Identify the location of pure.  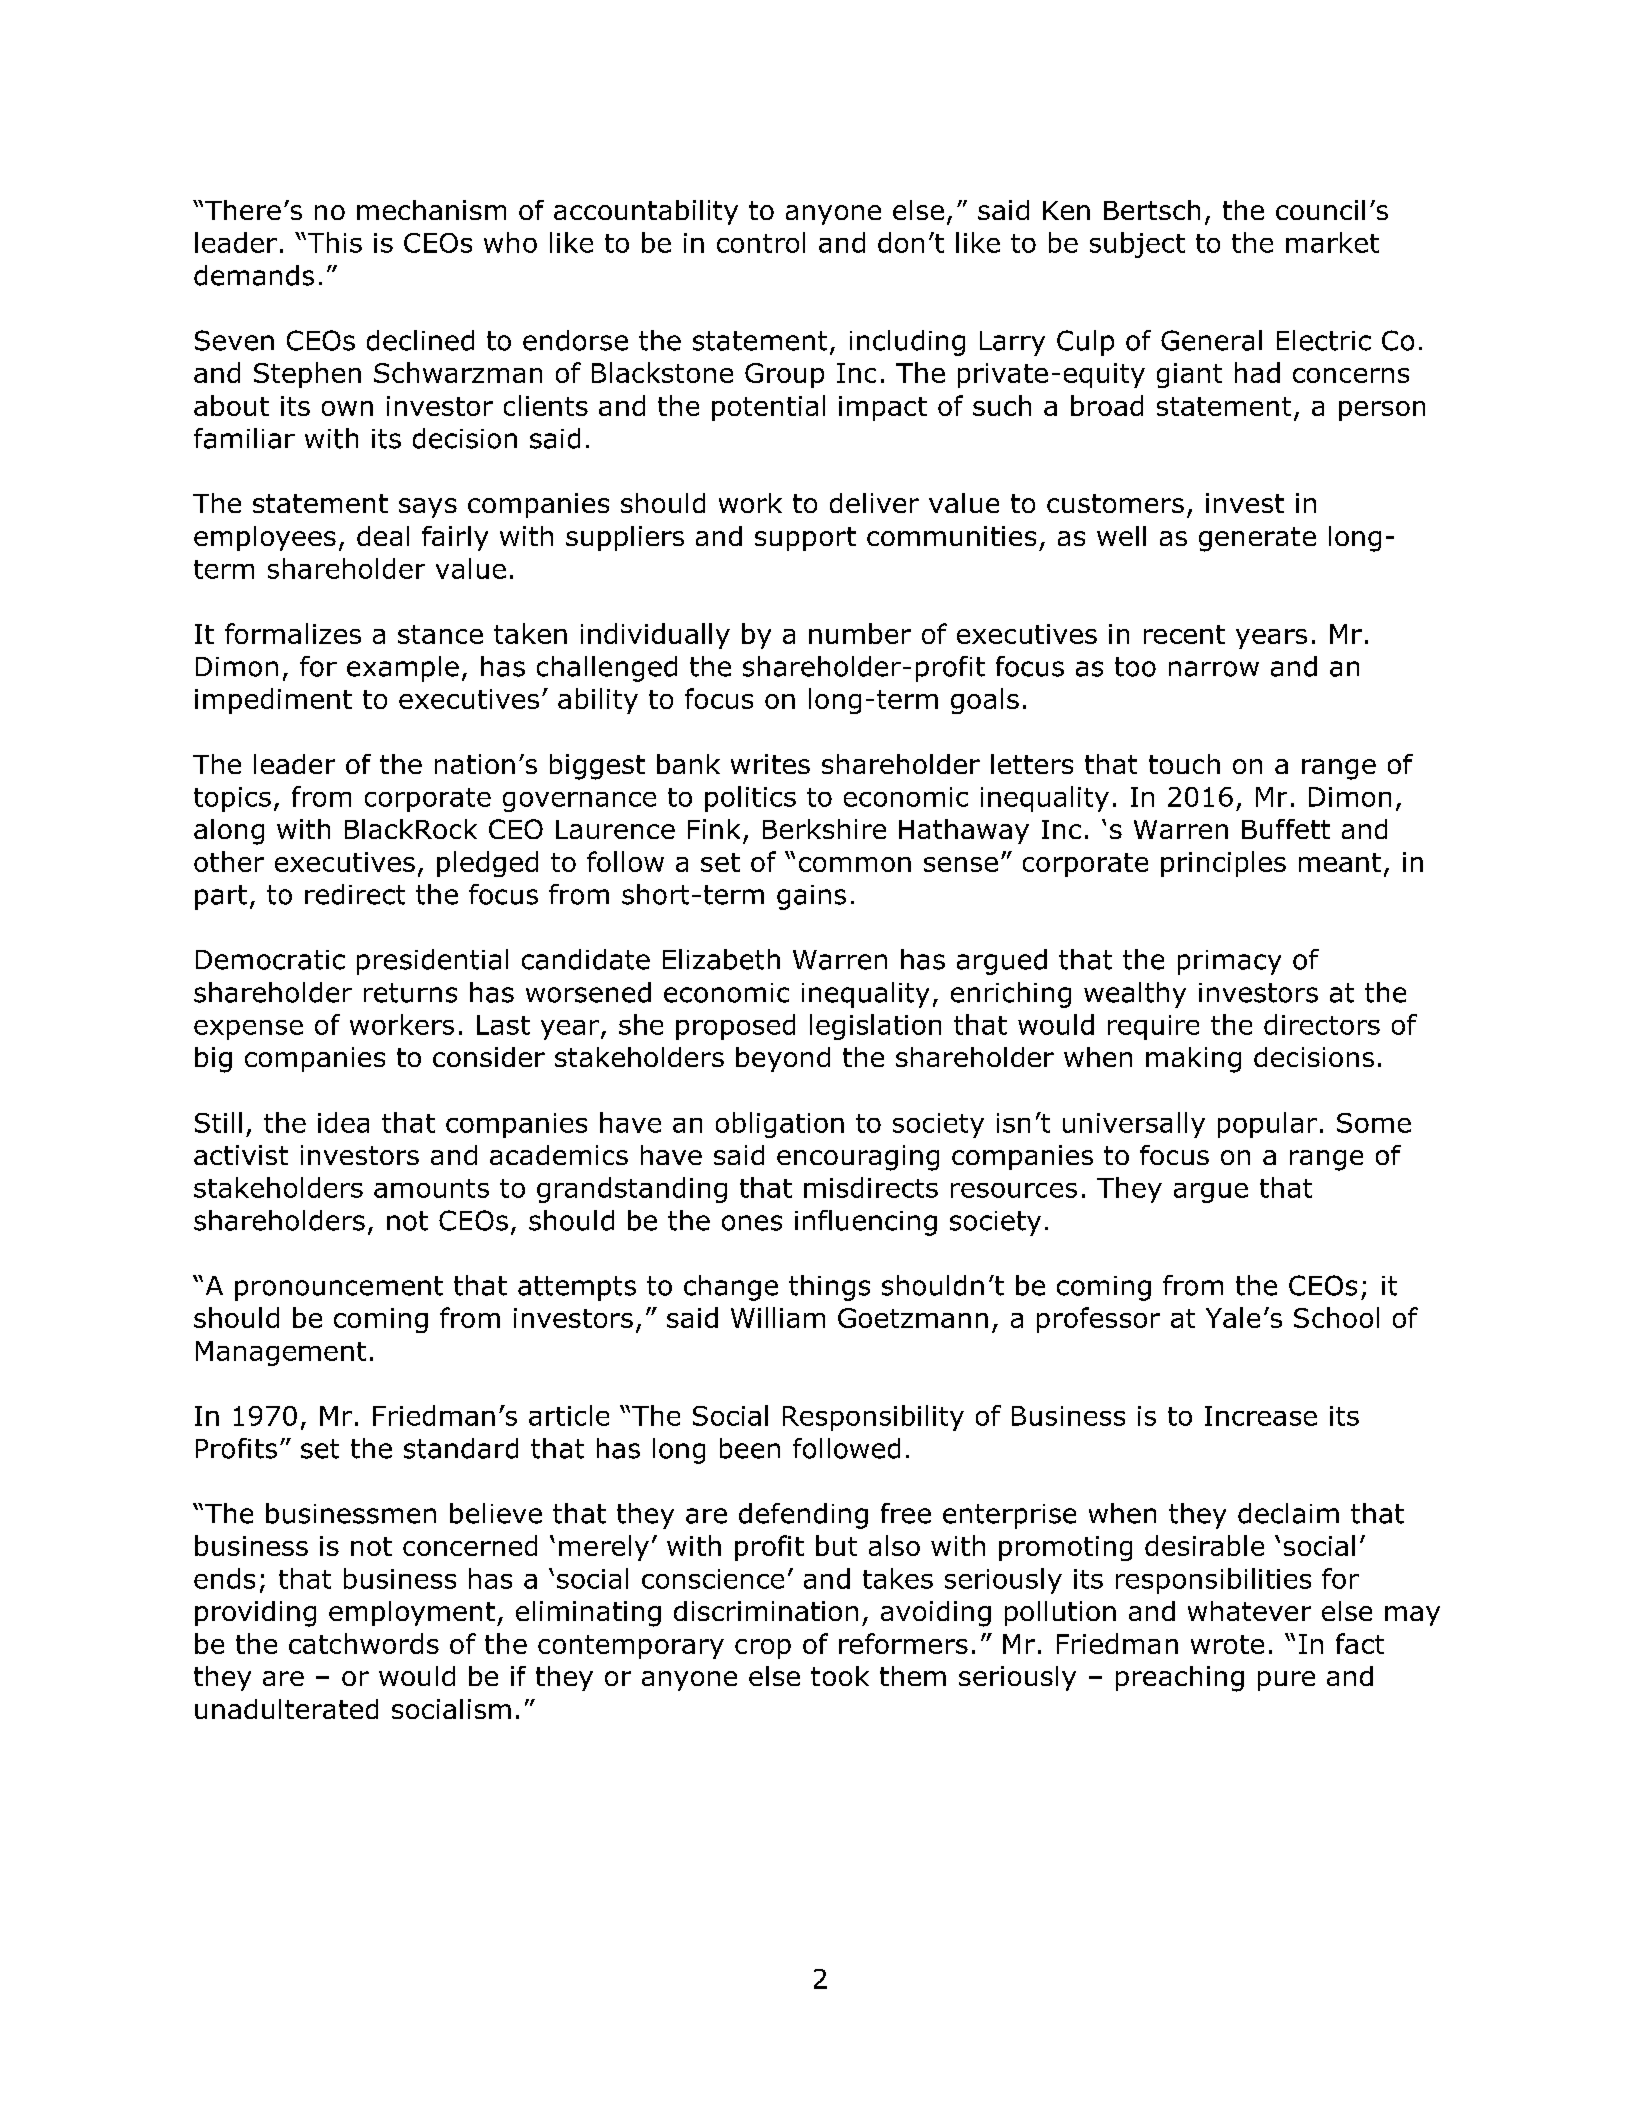
(1286, 1681).
